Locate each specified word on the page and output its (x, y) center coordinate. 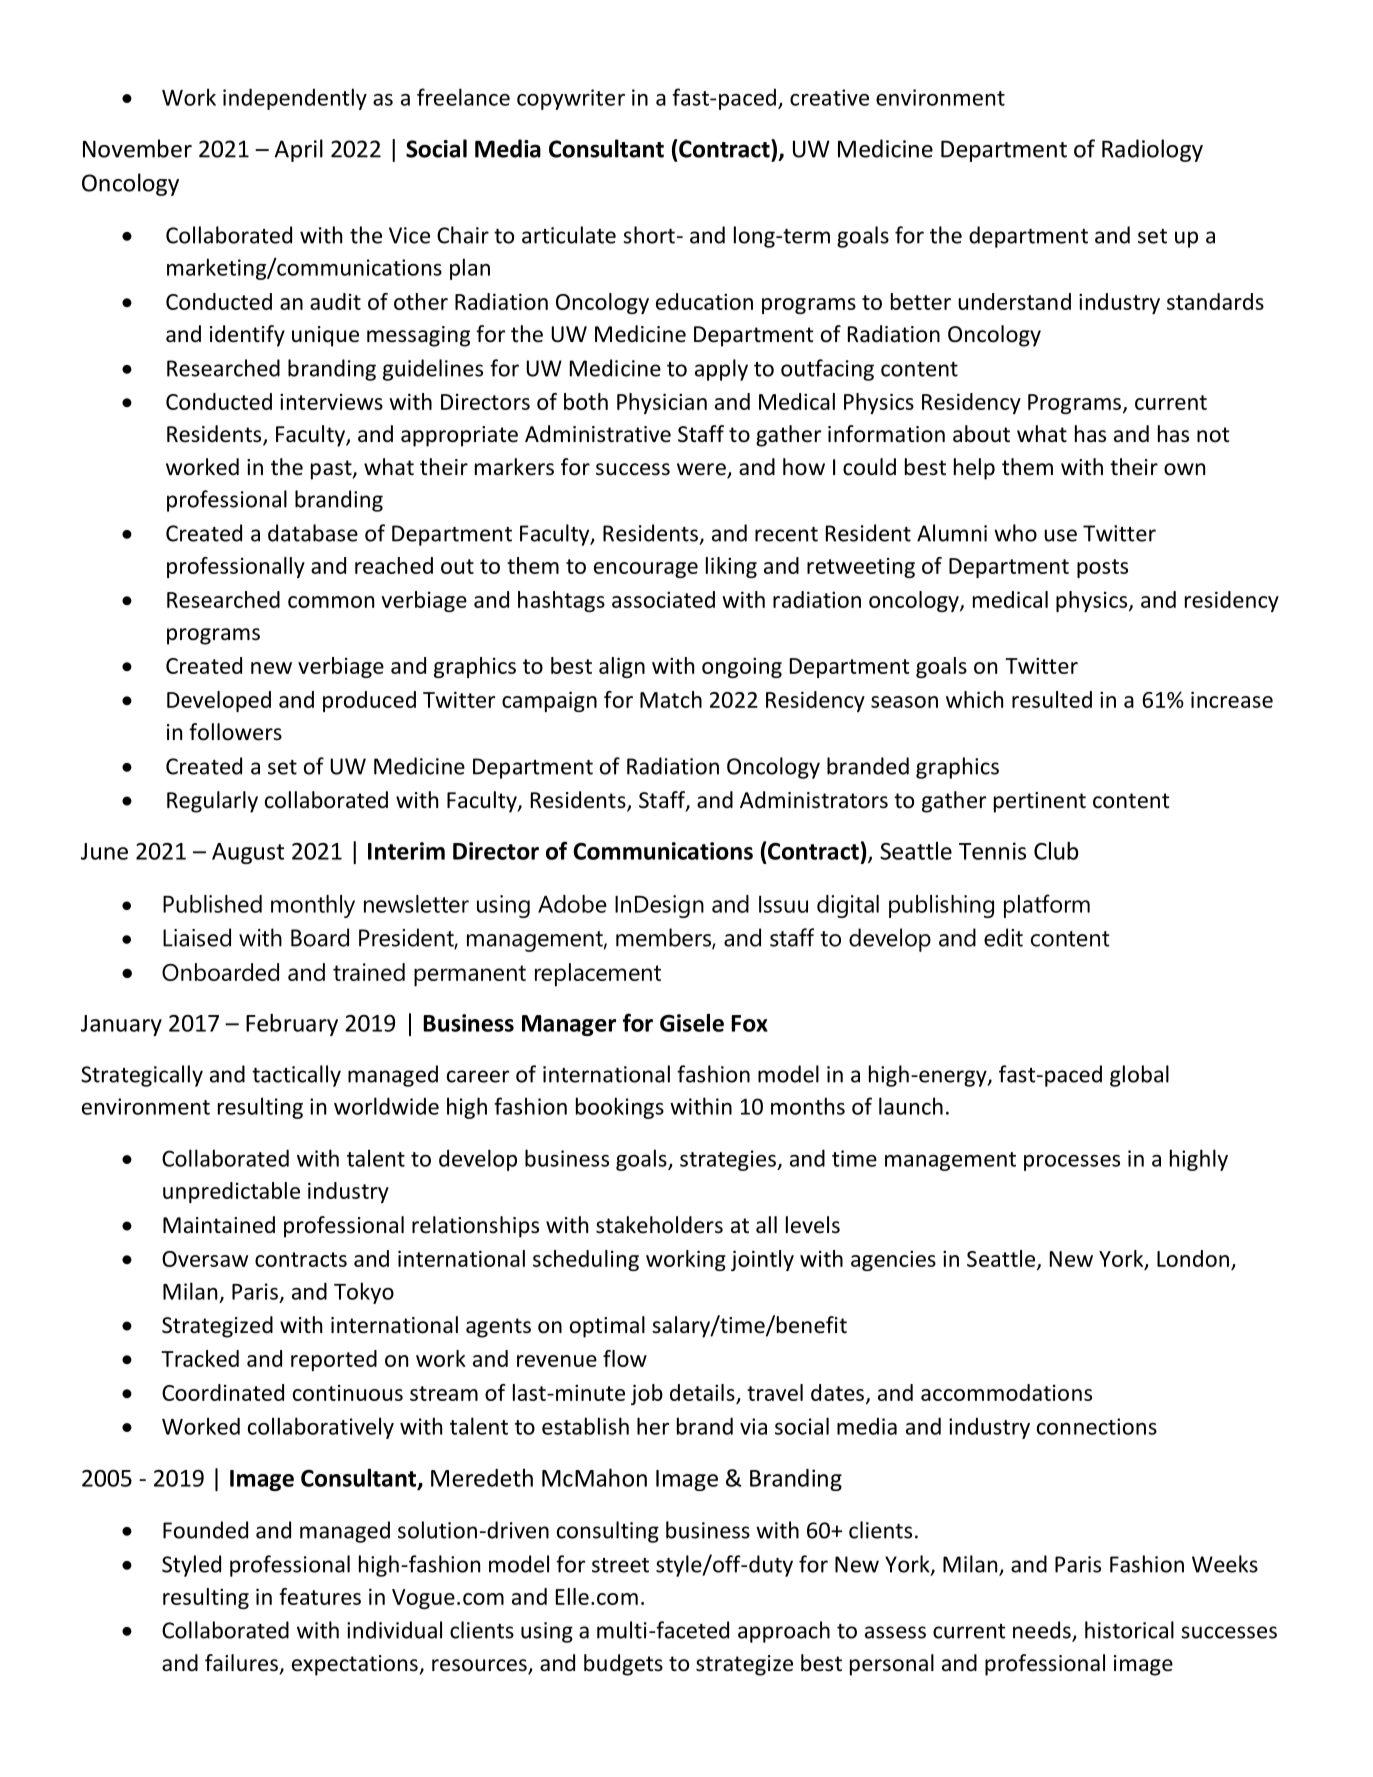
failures (241, 1663)
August (248, 853)
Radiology (1152, 150)
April (299, 150)
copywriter (571, 99)
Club (1056, 851)
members (664, 938)
